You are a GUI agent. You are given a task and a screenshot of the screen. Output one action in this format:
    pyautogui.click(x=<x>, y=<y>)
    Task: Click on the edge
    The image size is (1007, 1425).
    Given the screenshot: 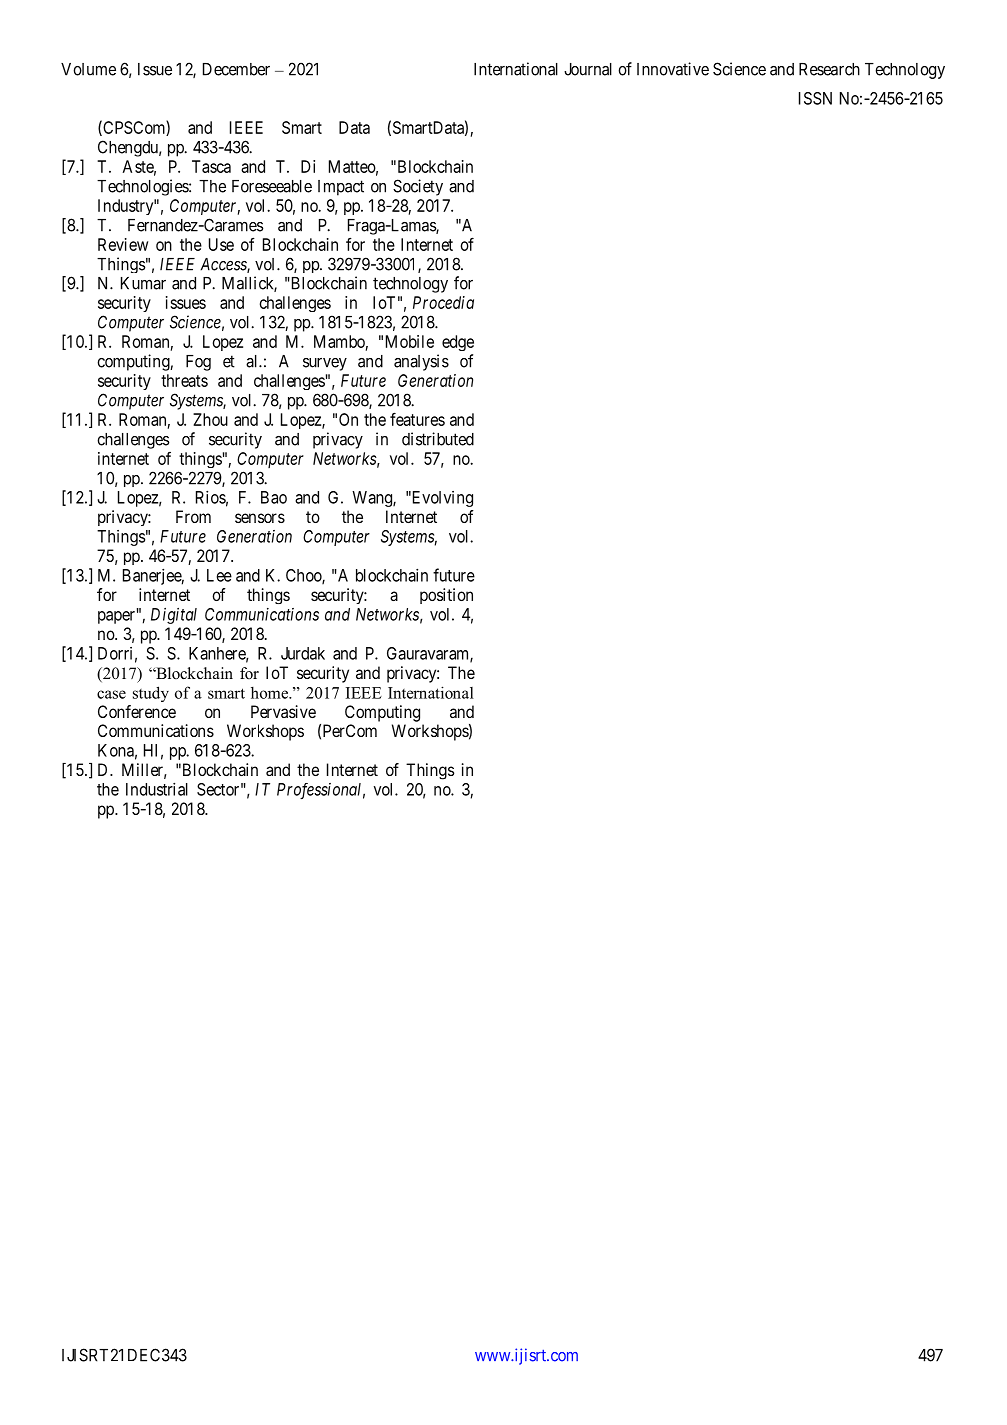 What is the action you would take?
    pyautogui.click(x=458, y=343)
